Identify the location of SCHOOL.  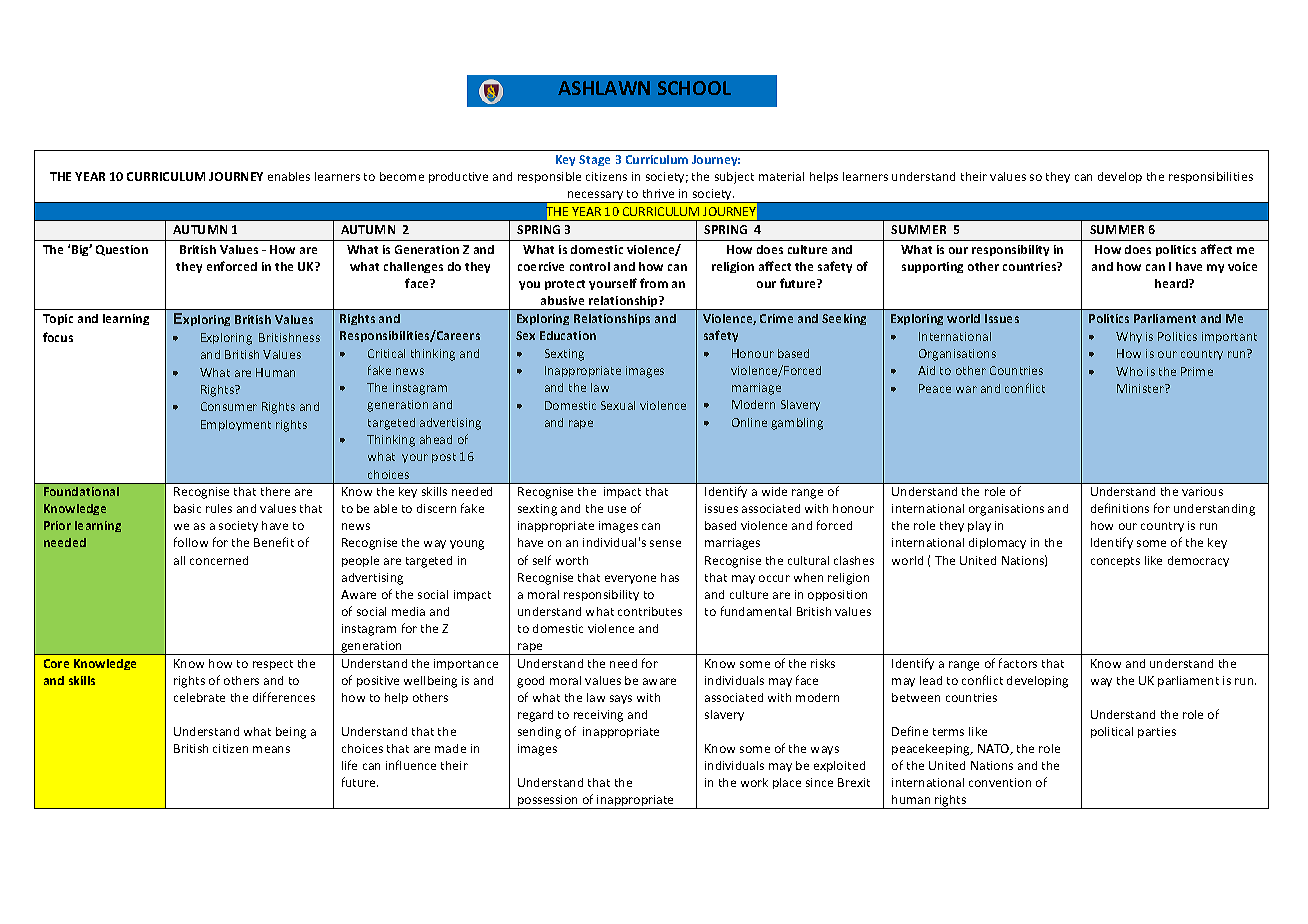
(694, 88).
